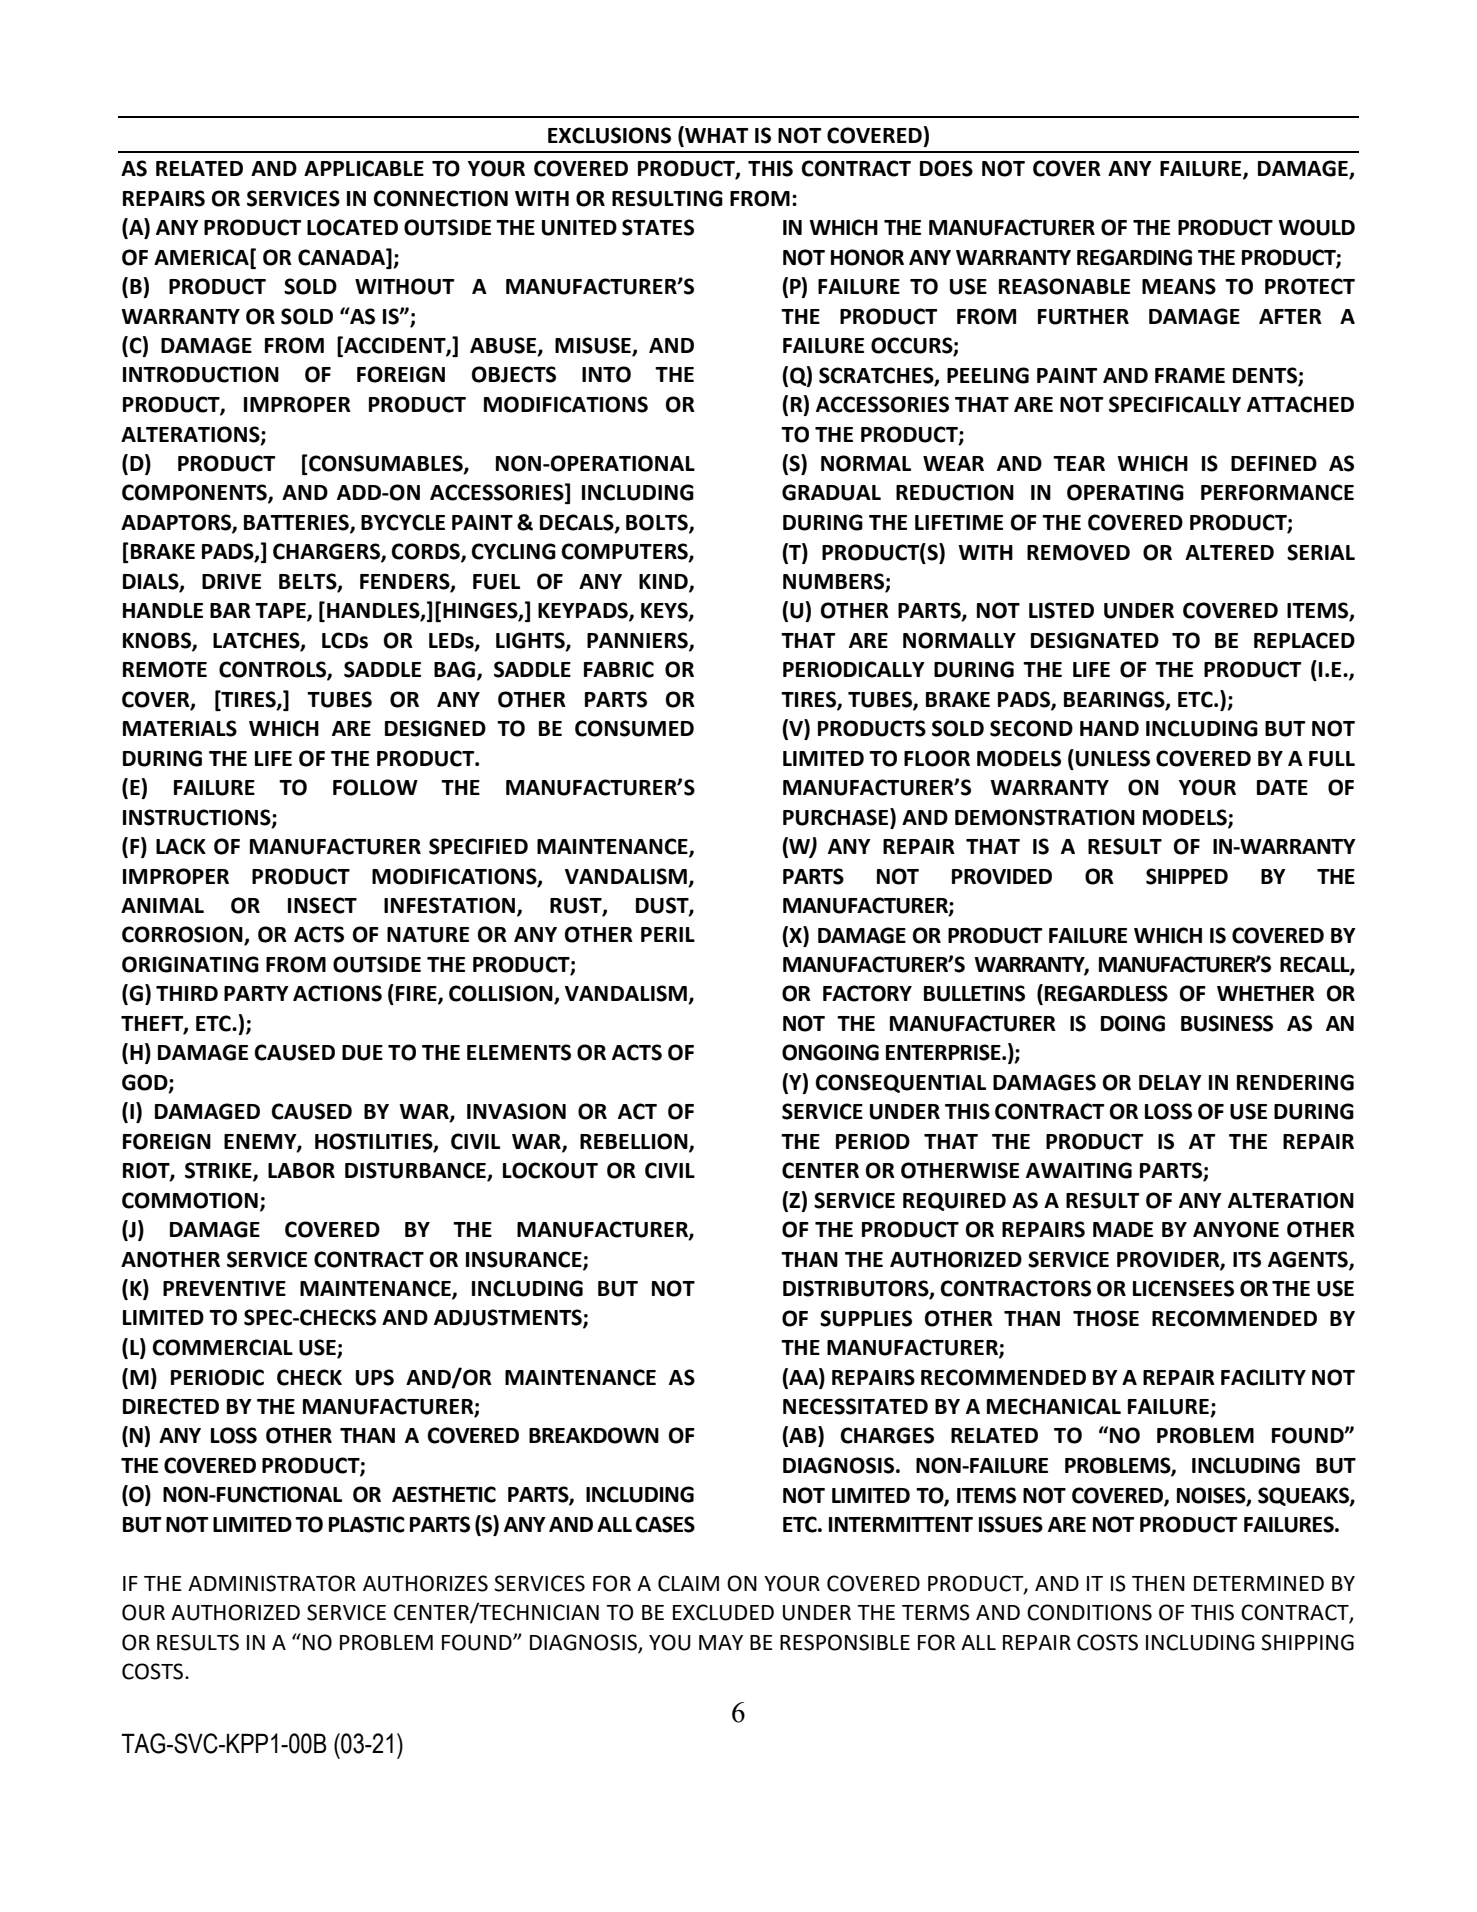 Image resolution: width=1477 pixels, height=1912 pixels. Describe the element at coordinates (665, 611) in the screenshot. I see `KEYS` at that location.
